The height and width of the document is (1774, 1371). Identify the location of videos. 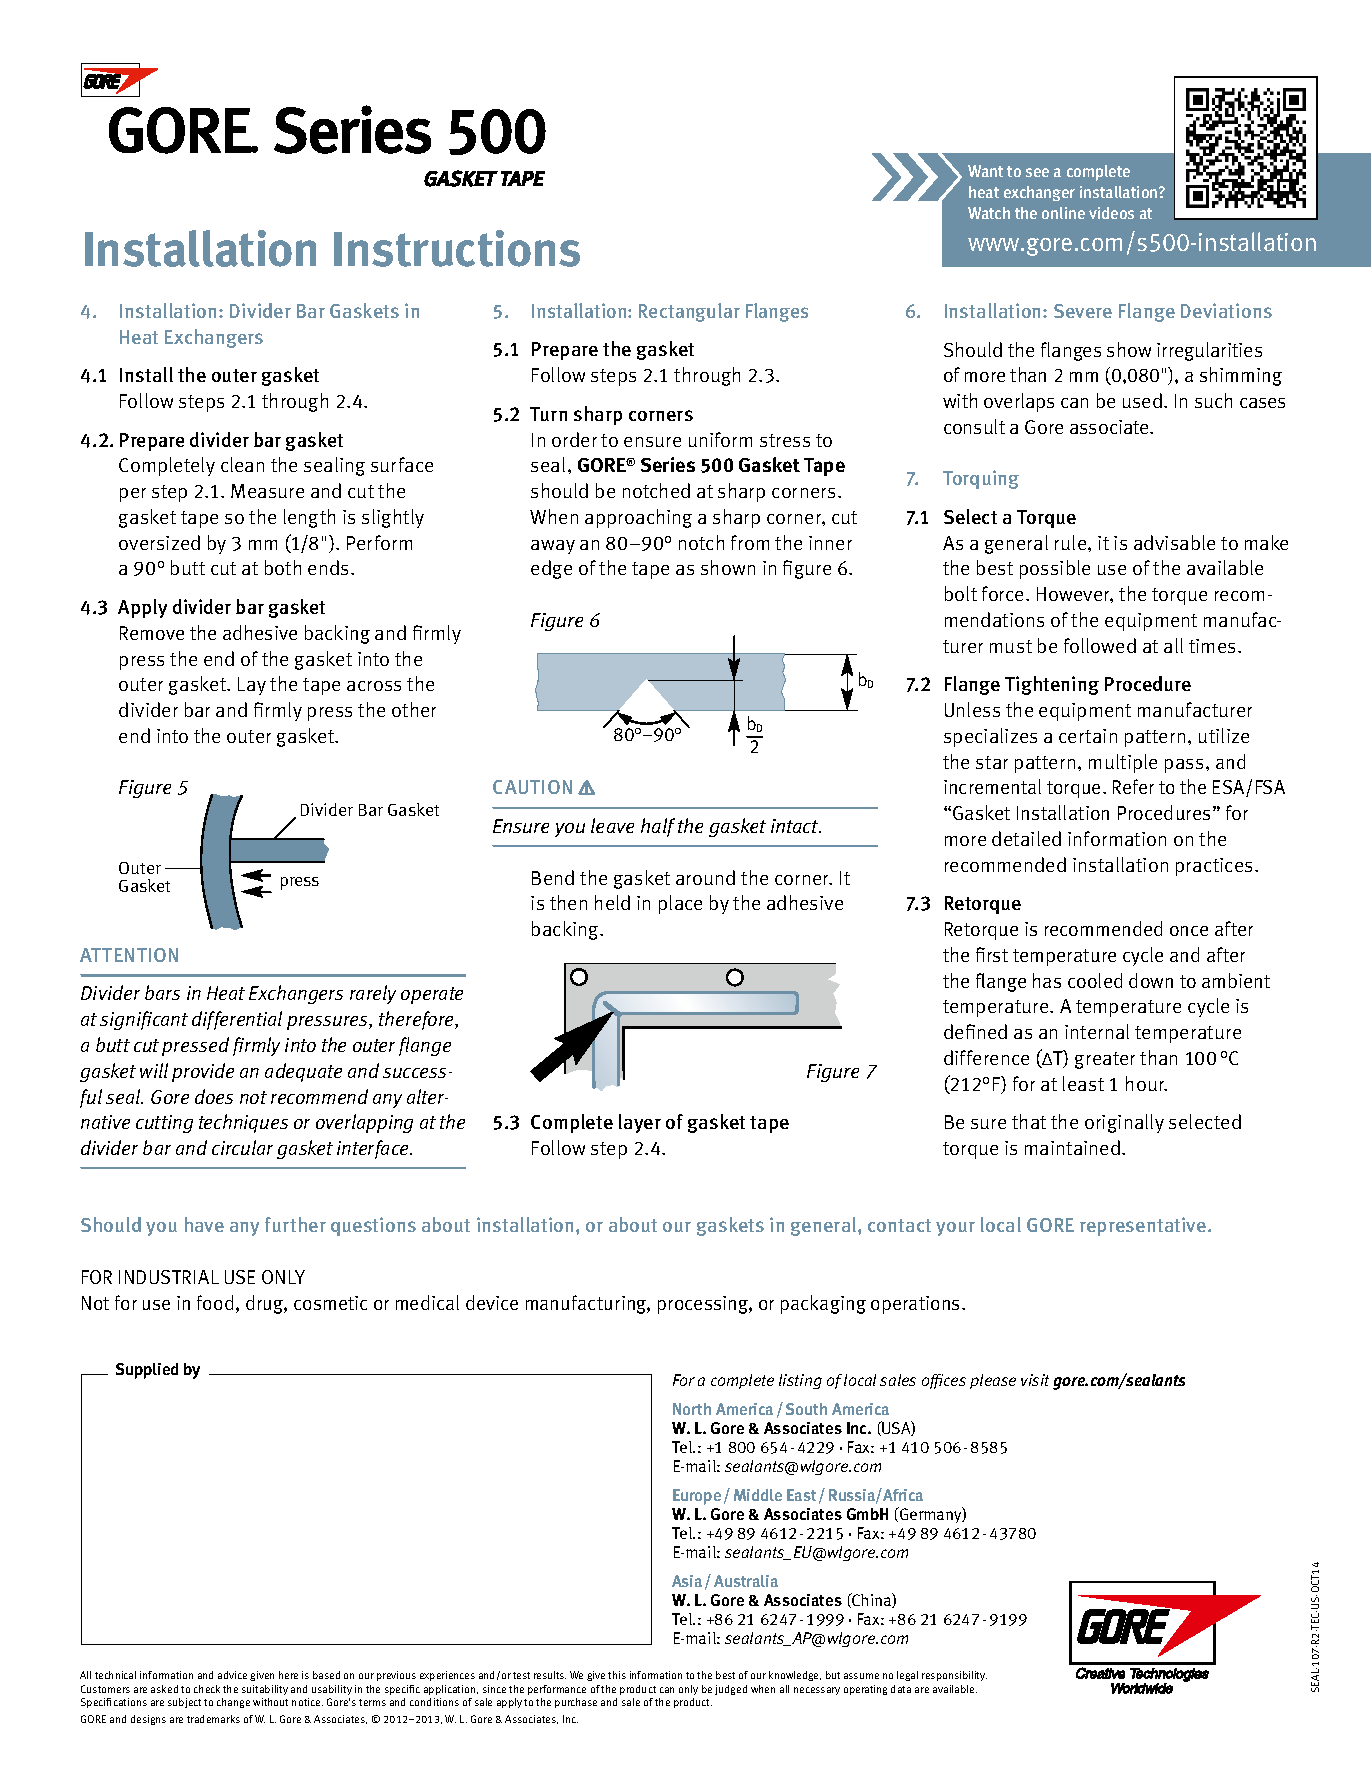
(1111, 213).
